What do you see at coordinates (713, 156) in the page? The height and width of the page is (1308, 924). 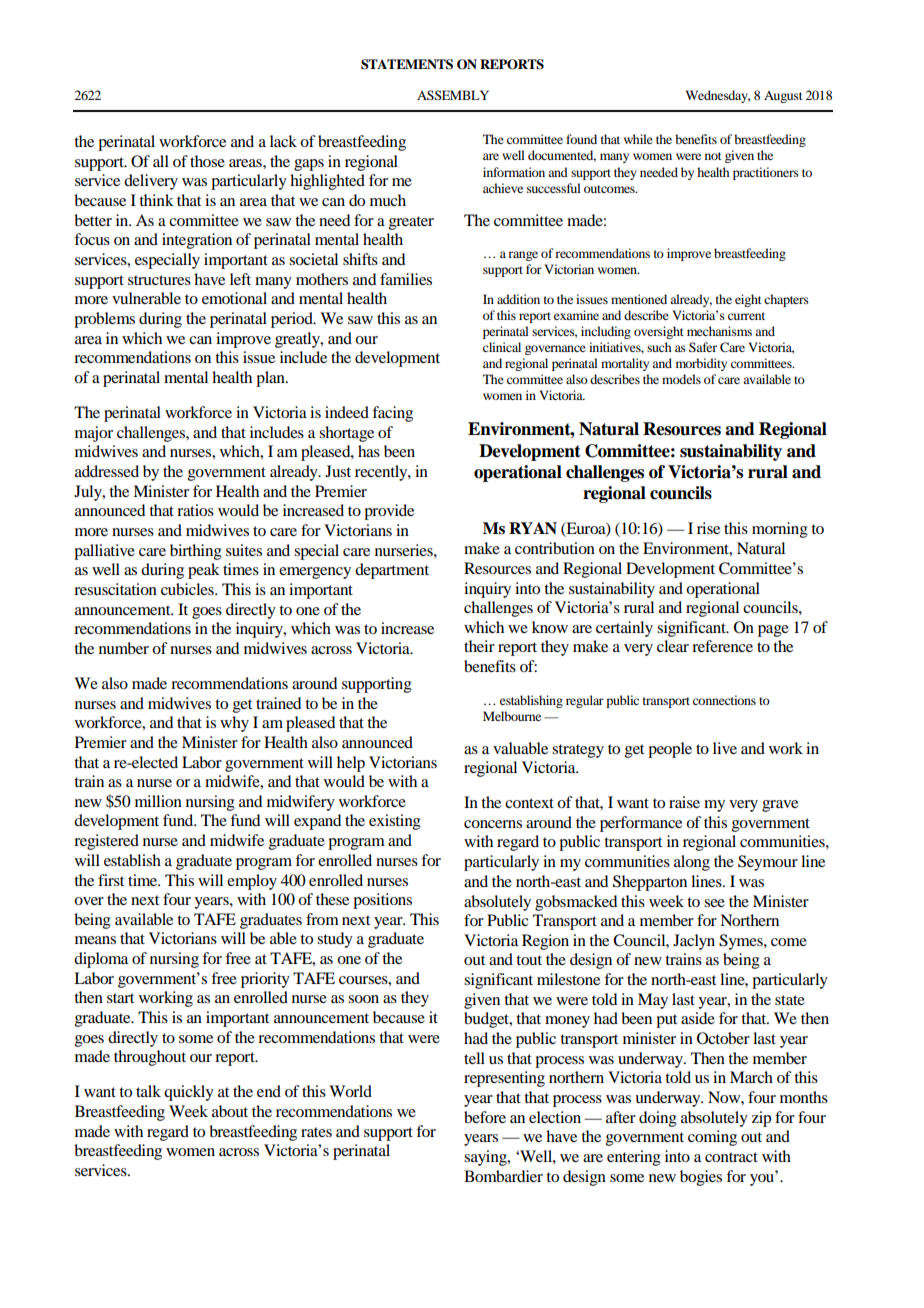 I see `not` at bounding box center [713, 156].
